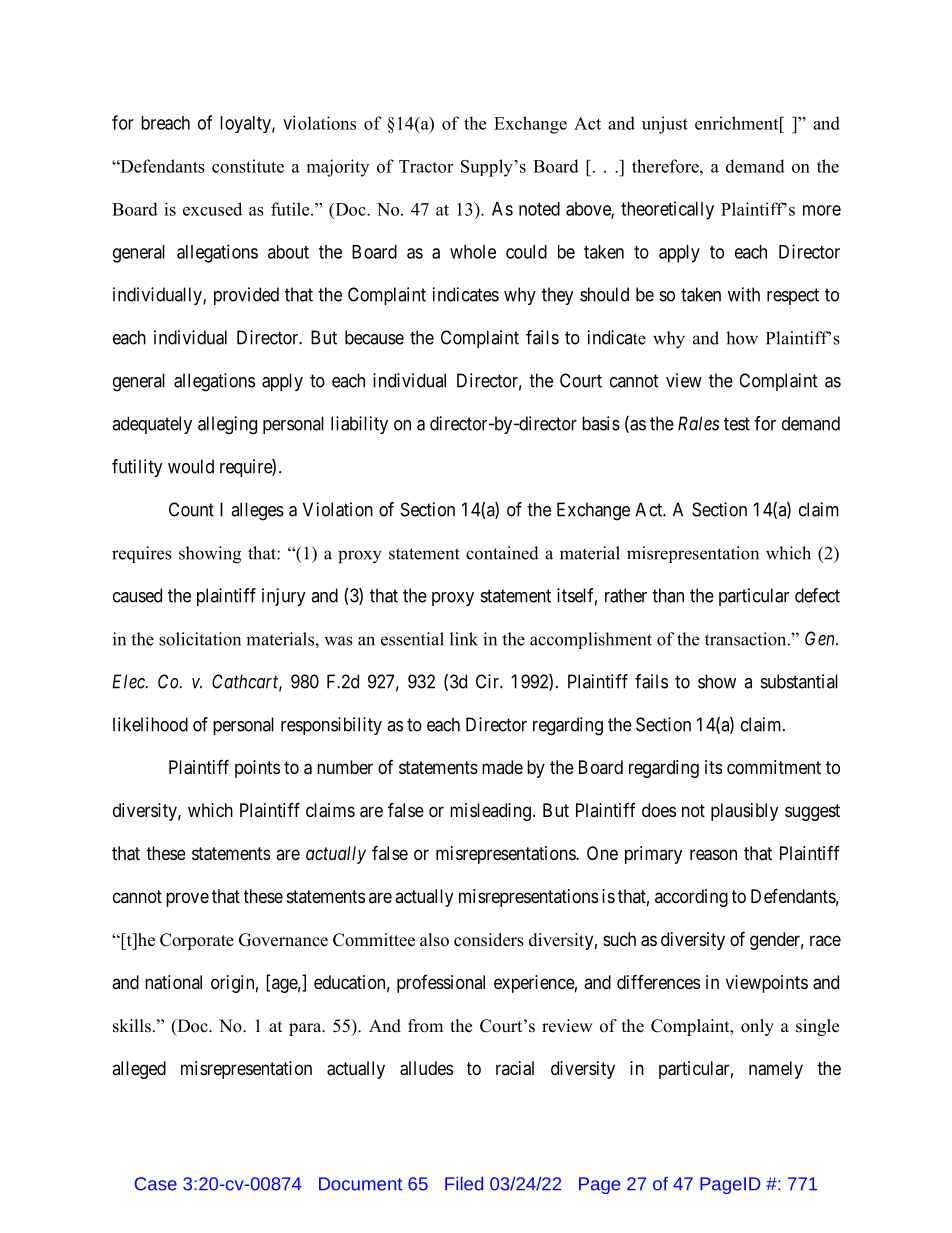 Image resolution: width=952 pixels, height=1233 pixels. I want to click on according, so click(691, 898).
